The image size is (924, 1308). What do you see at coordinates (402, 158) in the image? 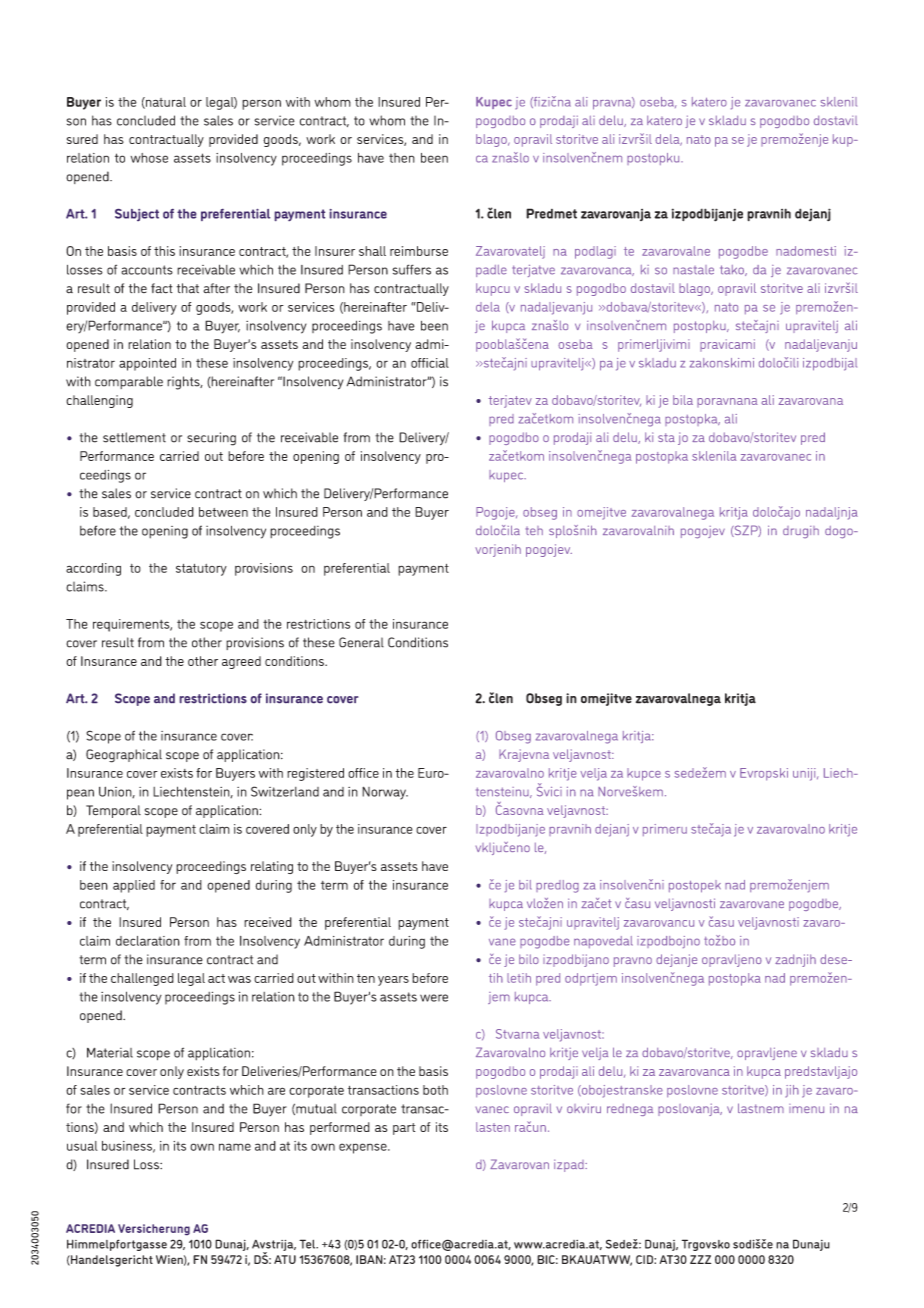
I see `then` at bounding box center [402, 158].
